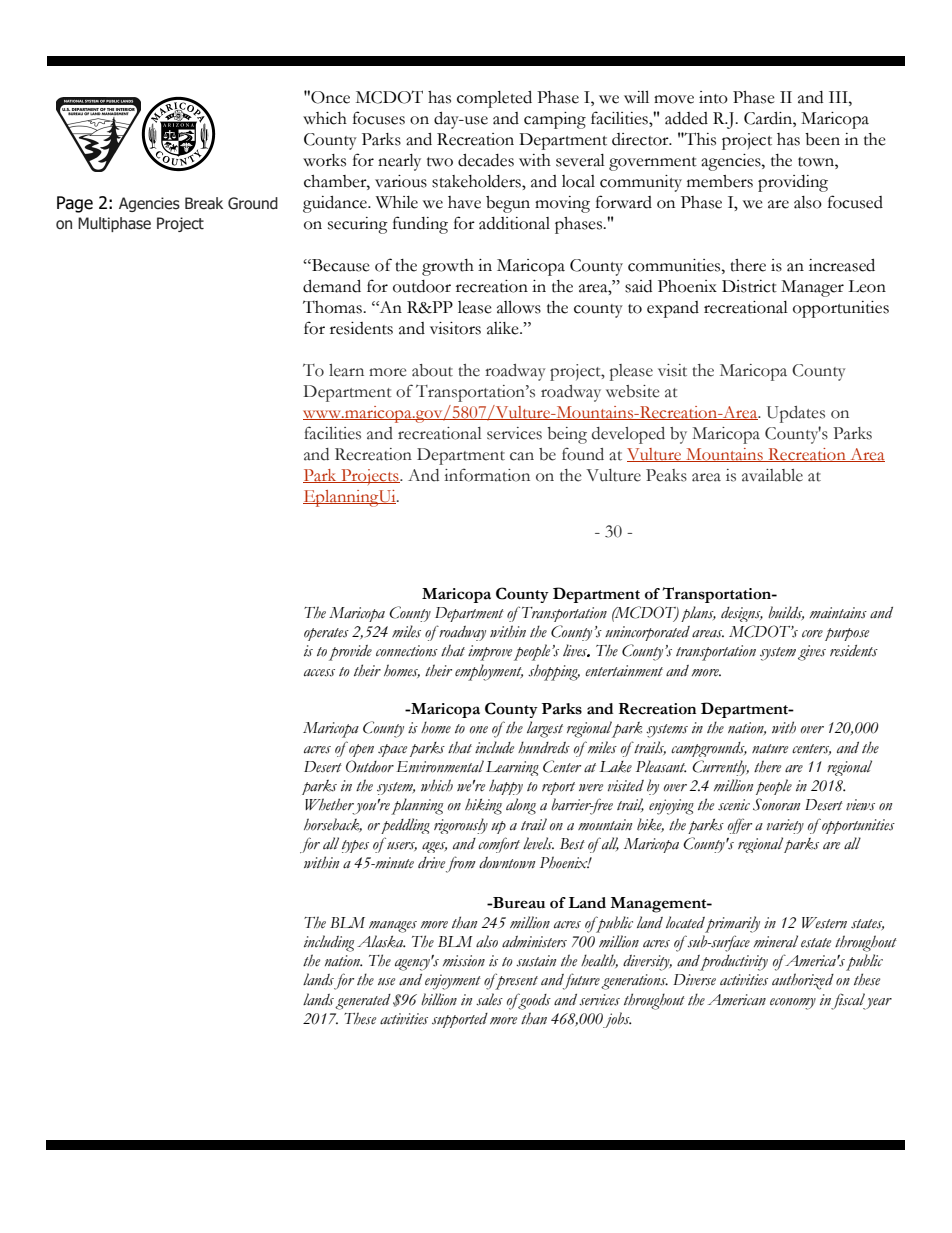  Describe the element at coordinates (494, 99) in the document. I see `completed` at that location.
